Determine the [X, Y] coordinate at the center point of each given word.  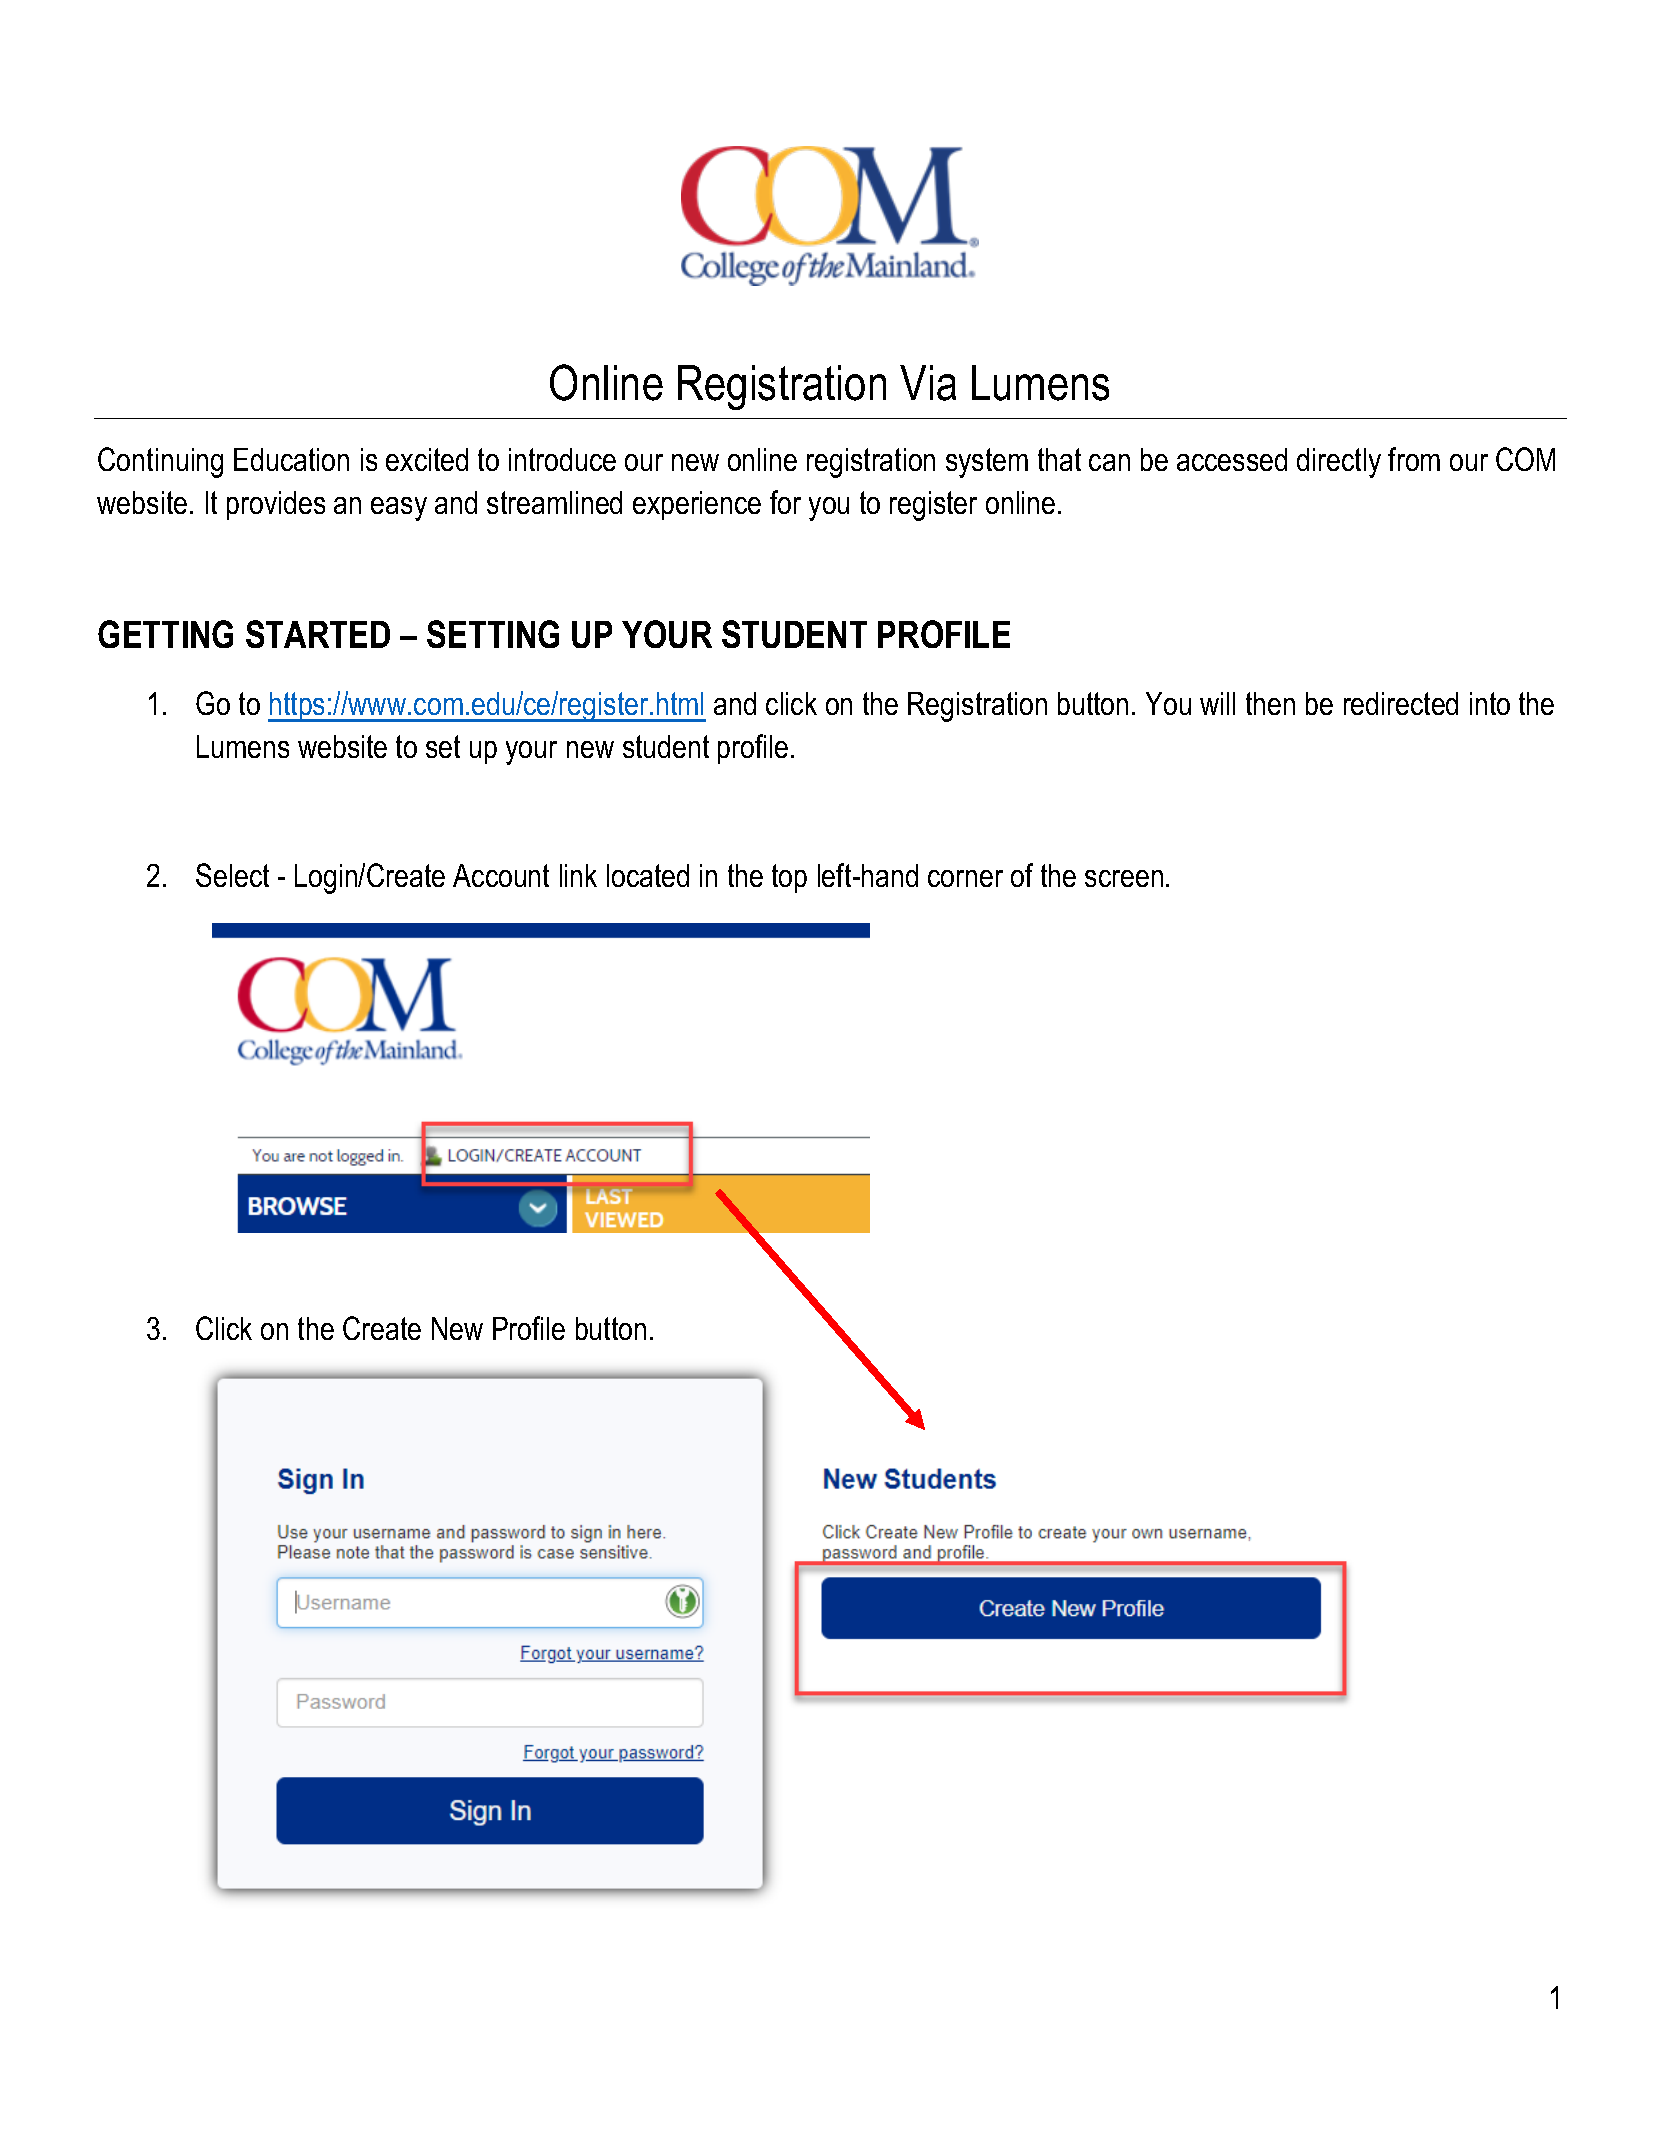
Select [232, 875]
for [785, 502]
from [1414, 459]
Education [291, 459]
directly [1339, 463]
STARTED [318, 634]
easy [399, 509]
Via [928, 383]
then [1270, 703]
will [1217, 703]
